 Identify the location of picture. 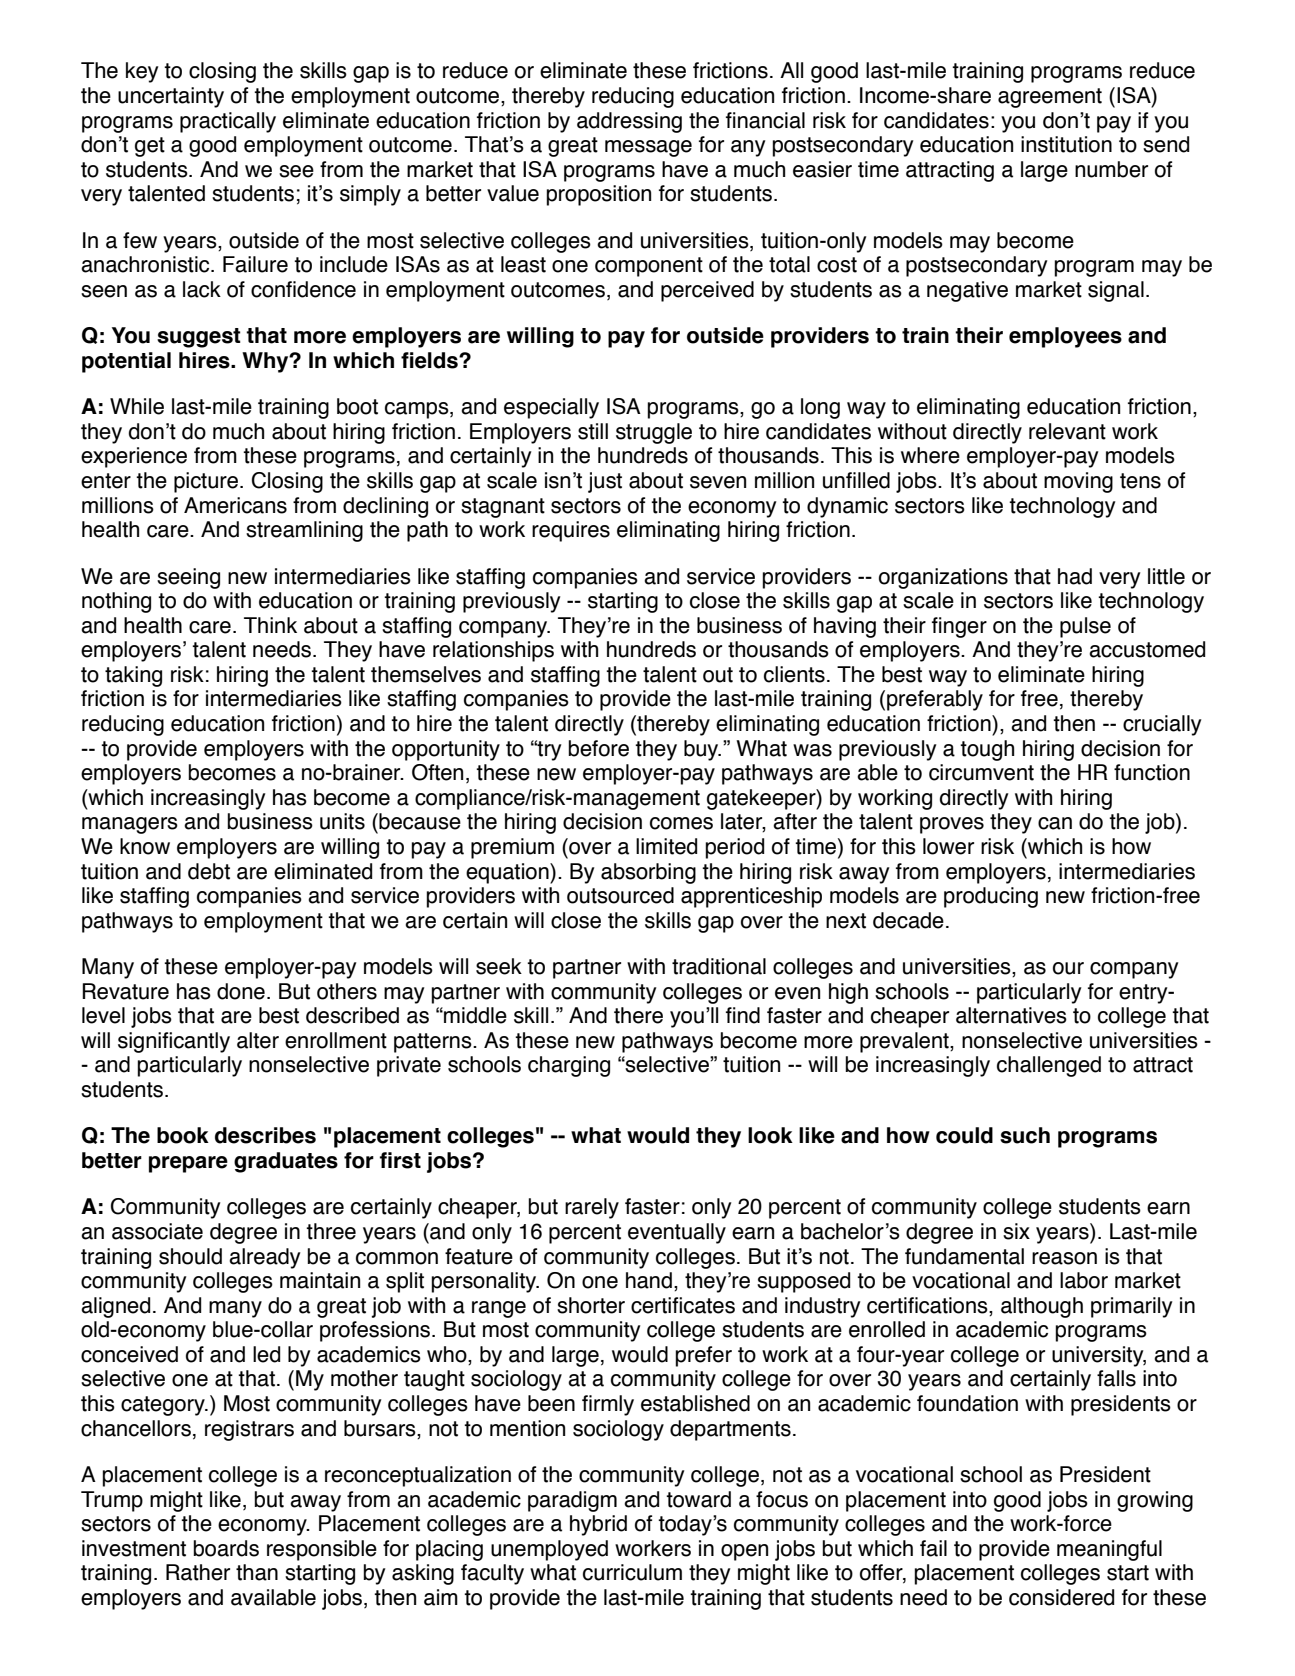
(206, 482).
